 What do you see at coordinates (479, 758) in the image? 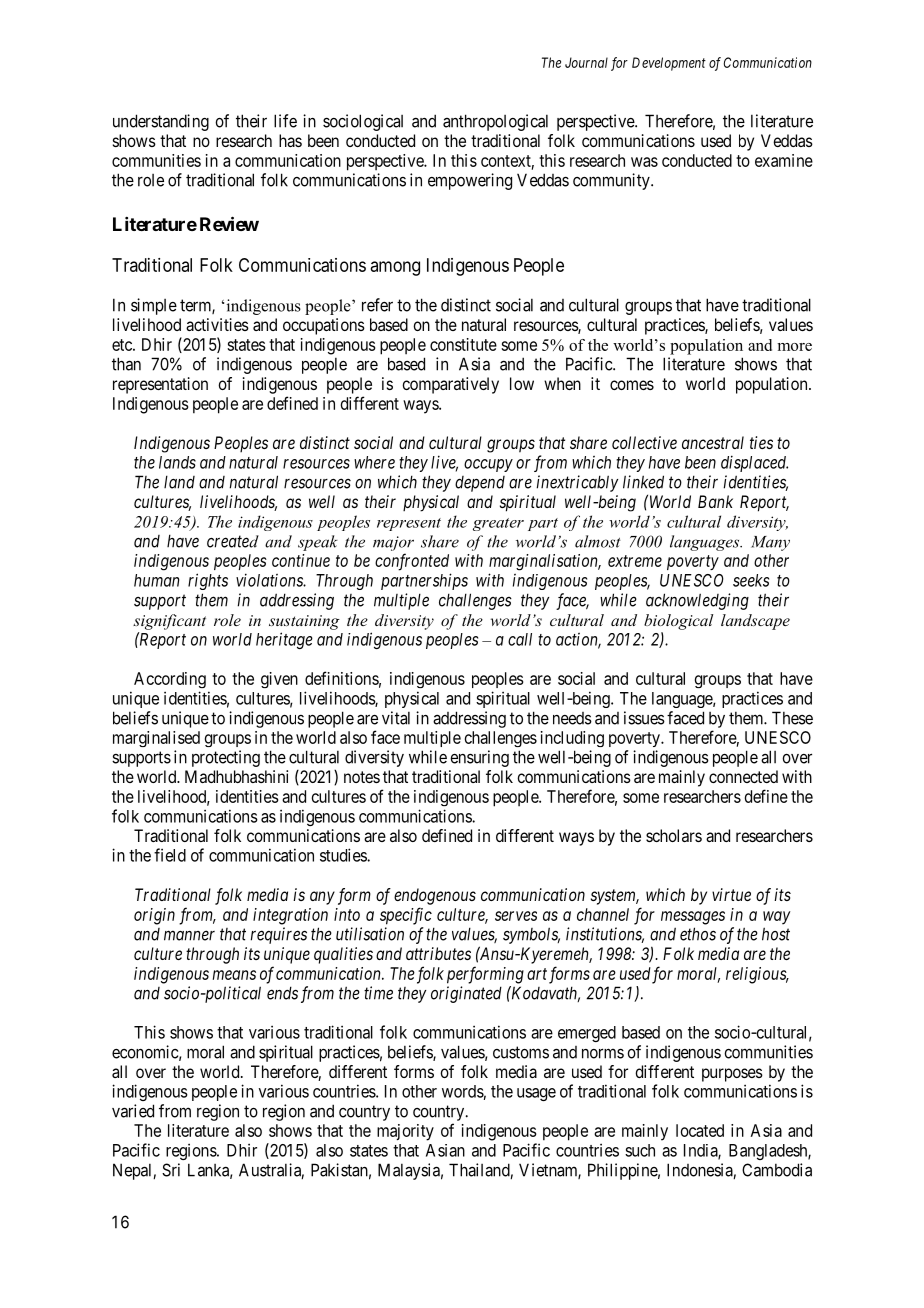
I see `ensuring` at bounding box center [479, 758].
